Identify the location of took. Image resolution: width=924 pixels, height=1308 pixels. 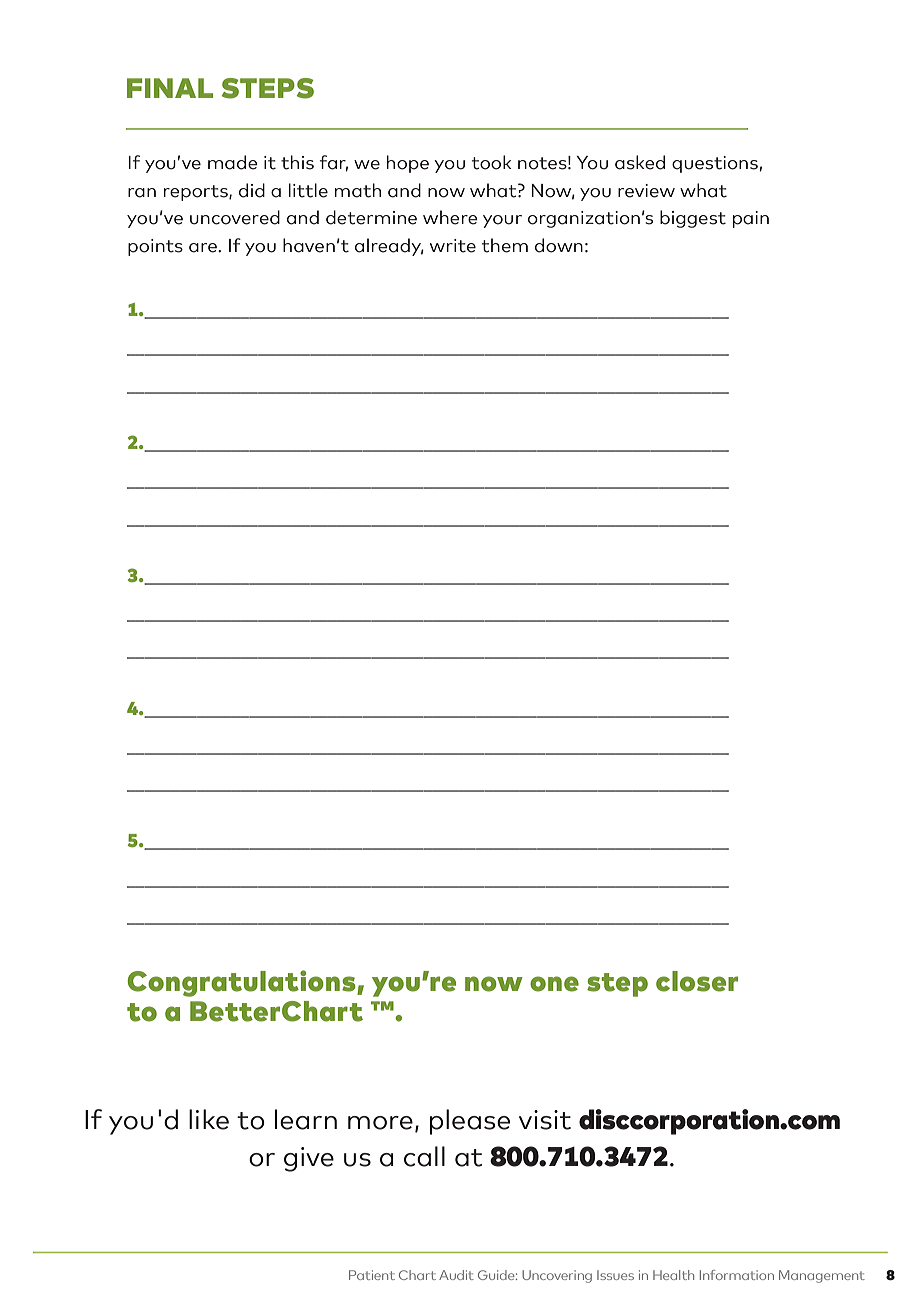
(492, 162).
